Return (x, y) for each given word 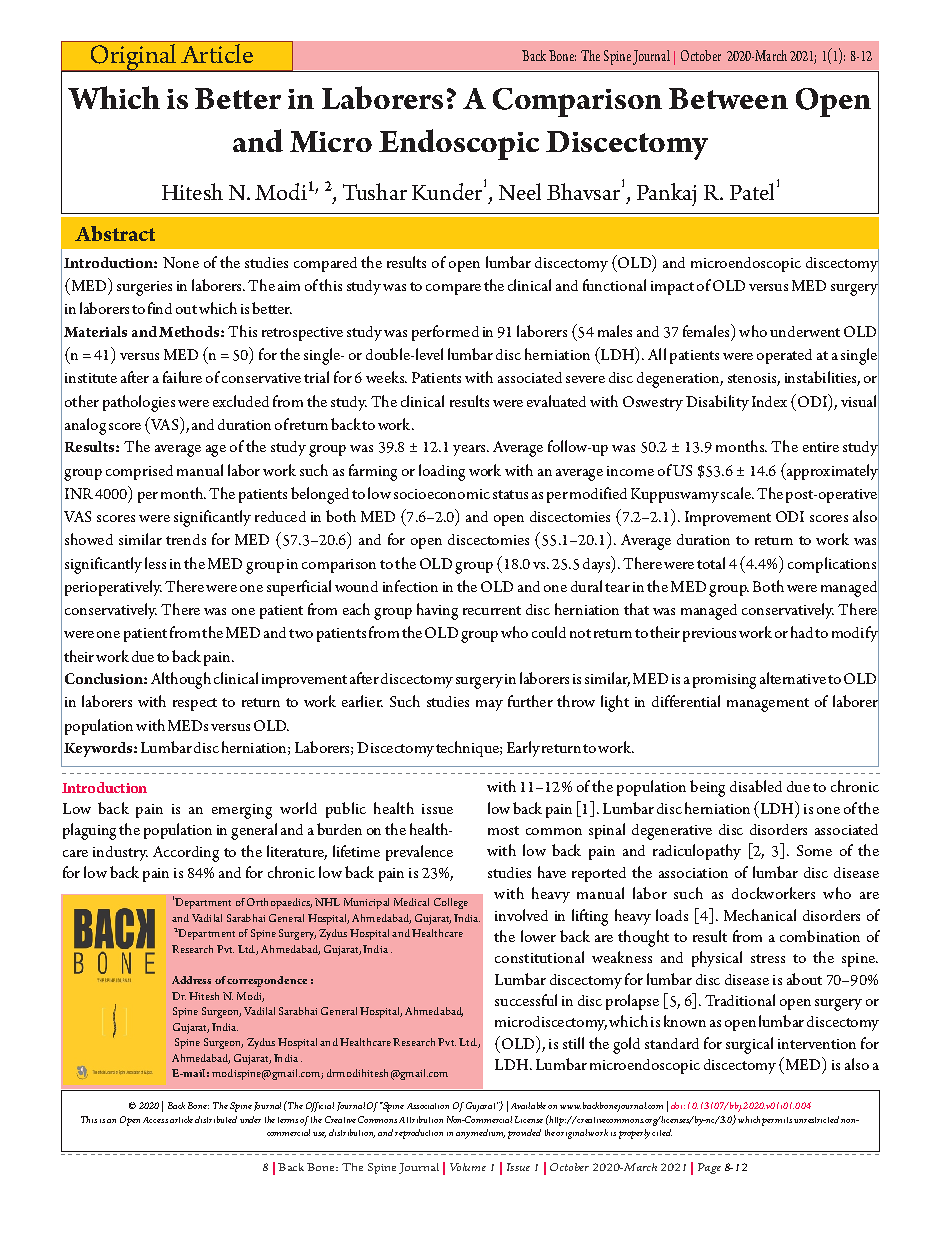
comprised (139, 472)
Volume (468, 1167)
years (470, 450)
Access (155, 1120)
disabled (756, 786)
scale (737, 493)
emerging (242, 811)
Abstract (115, 233)
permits (777, 1121)
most (503, 830)
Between (728, 98)
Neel (520, 191)
